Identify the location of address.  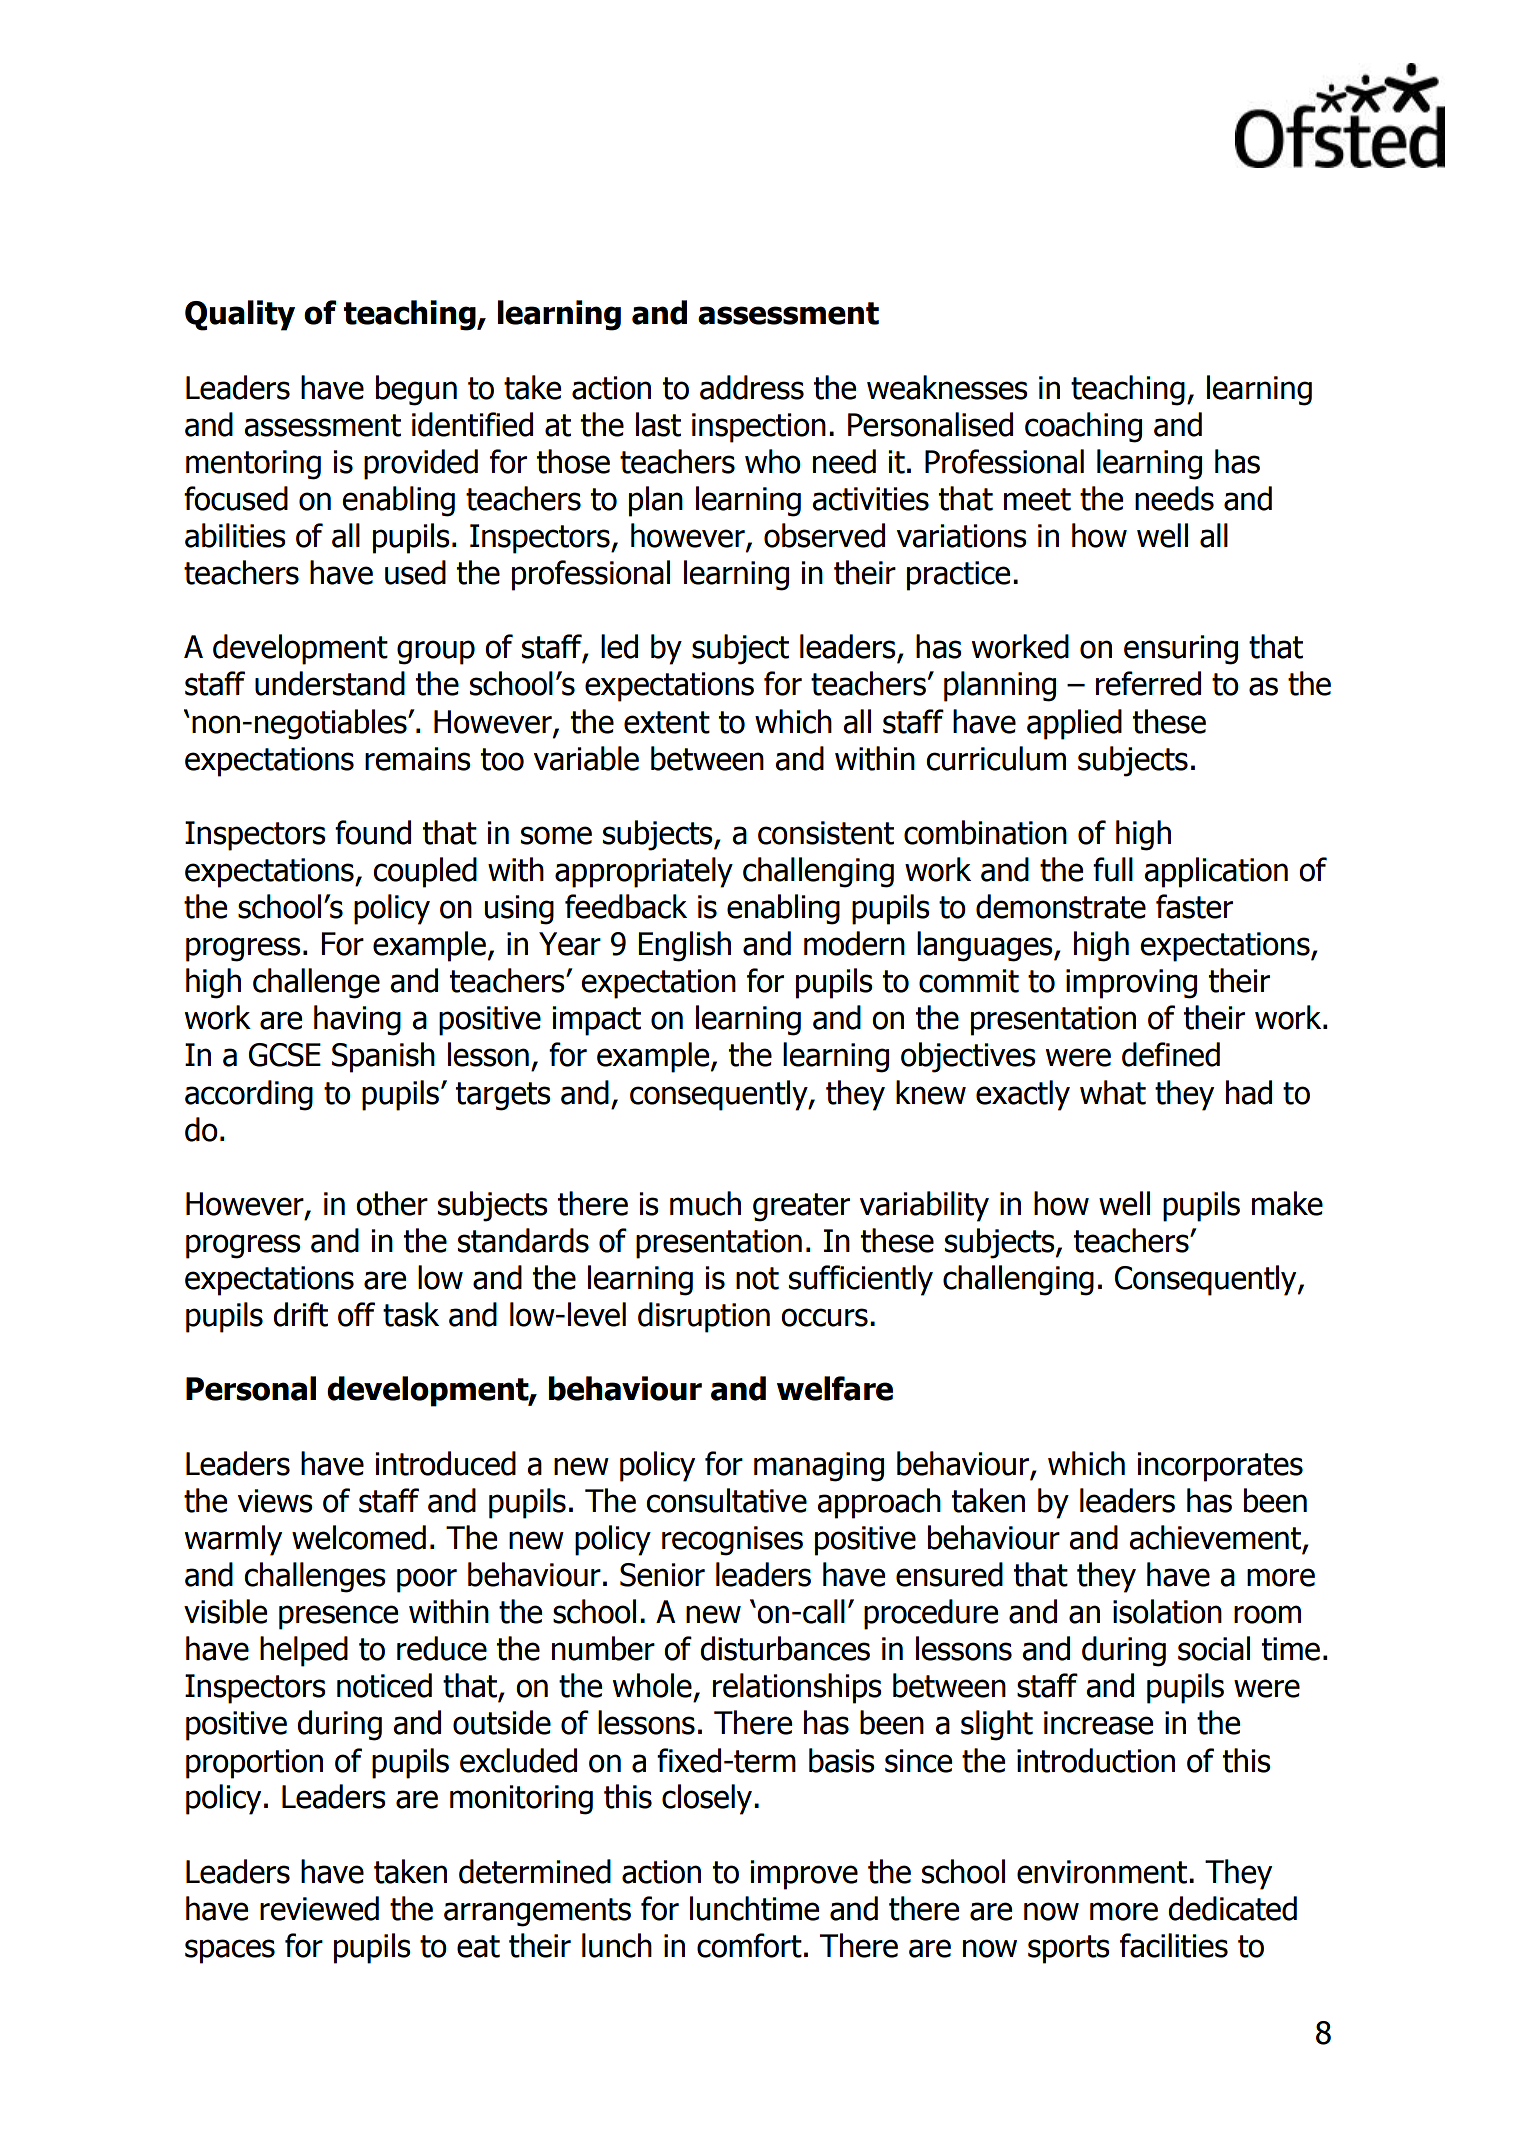
(752, 387).
